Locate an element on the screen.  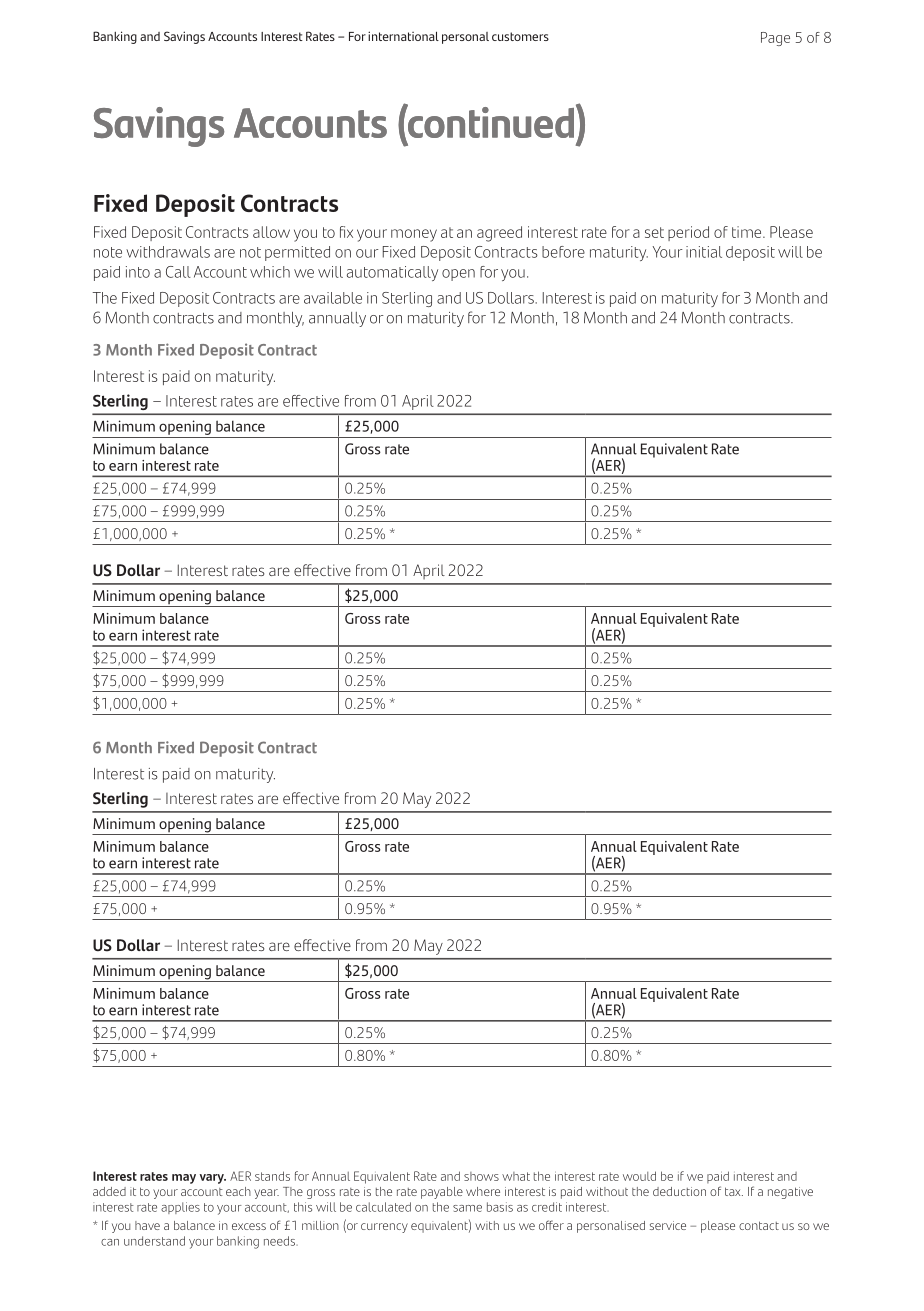
allow is located at coordinates (271, 232).
